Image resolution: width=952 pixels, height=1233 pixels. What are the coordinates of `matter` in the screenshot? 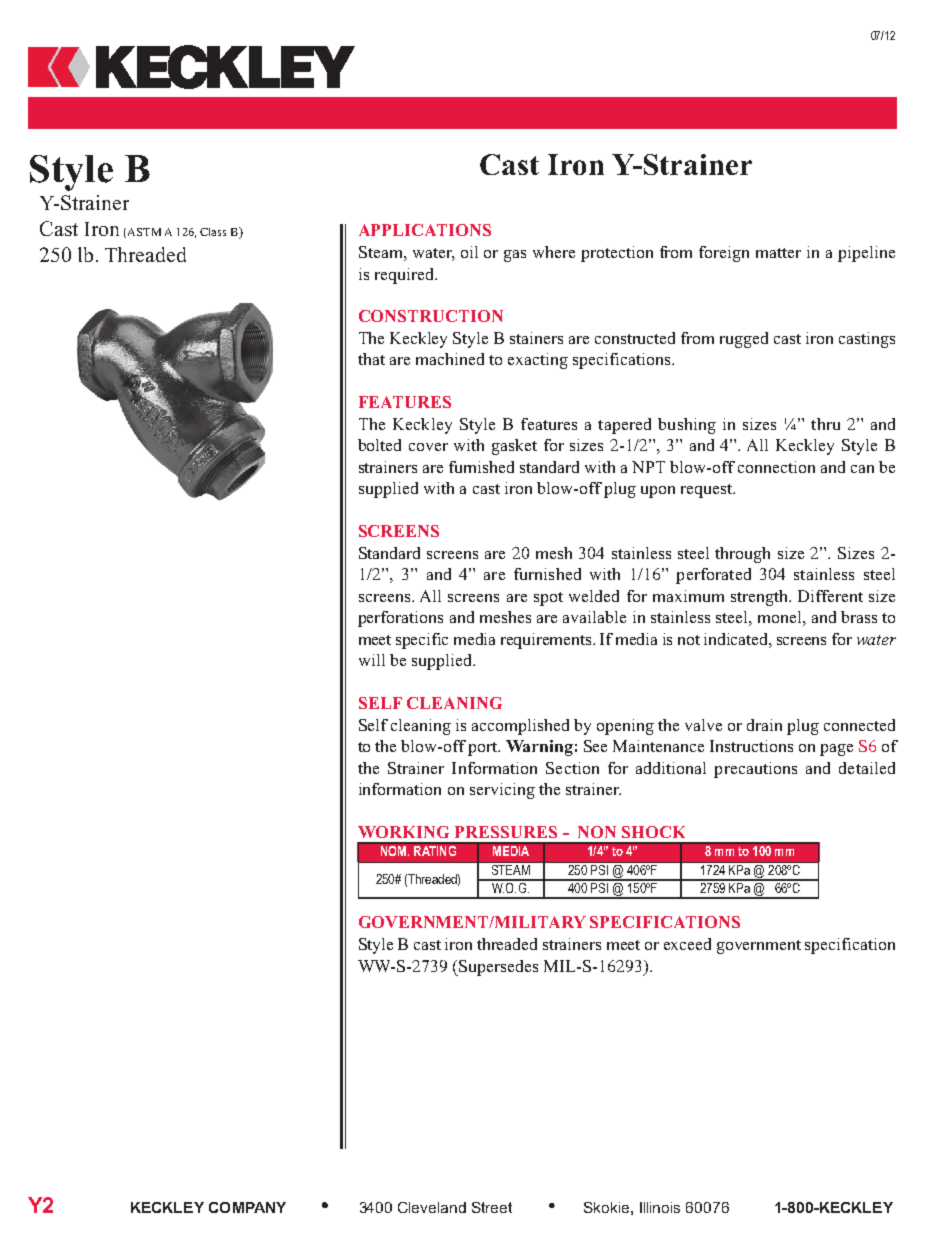 It's located at (778, 253).
